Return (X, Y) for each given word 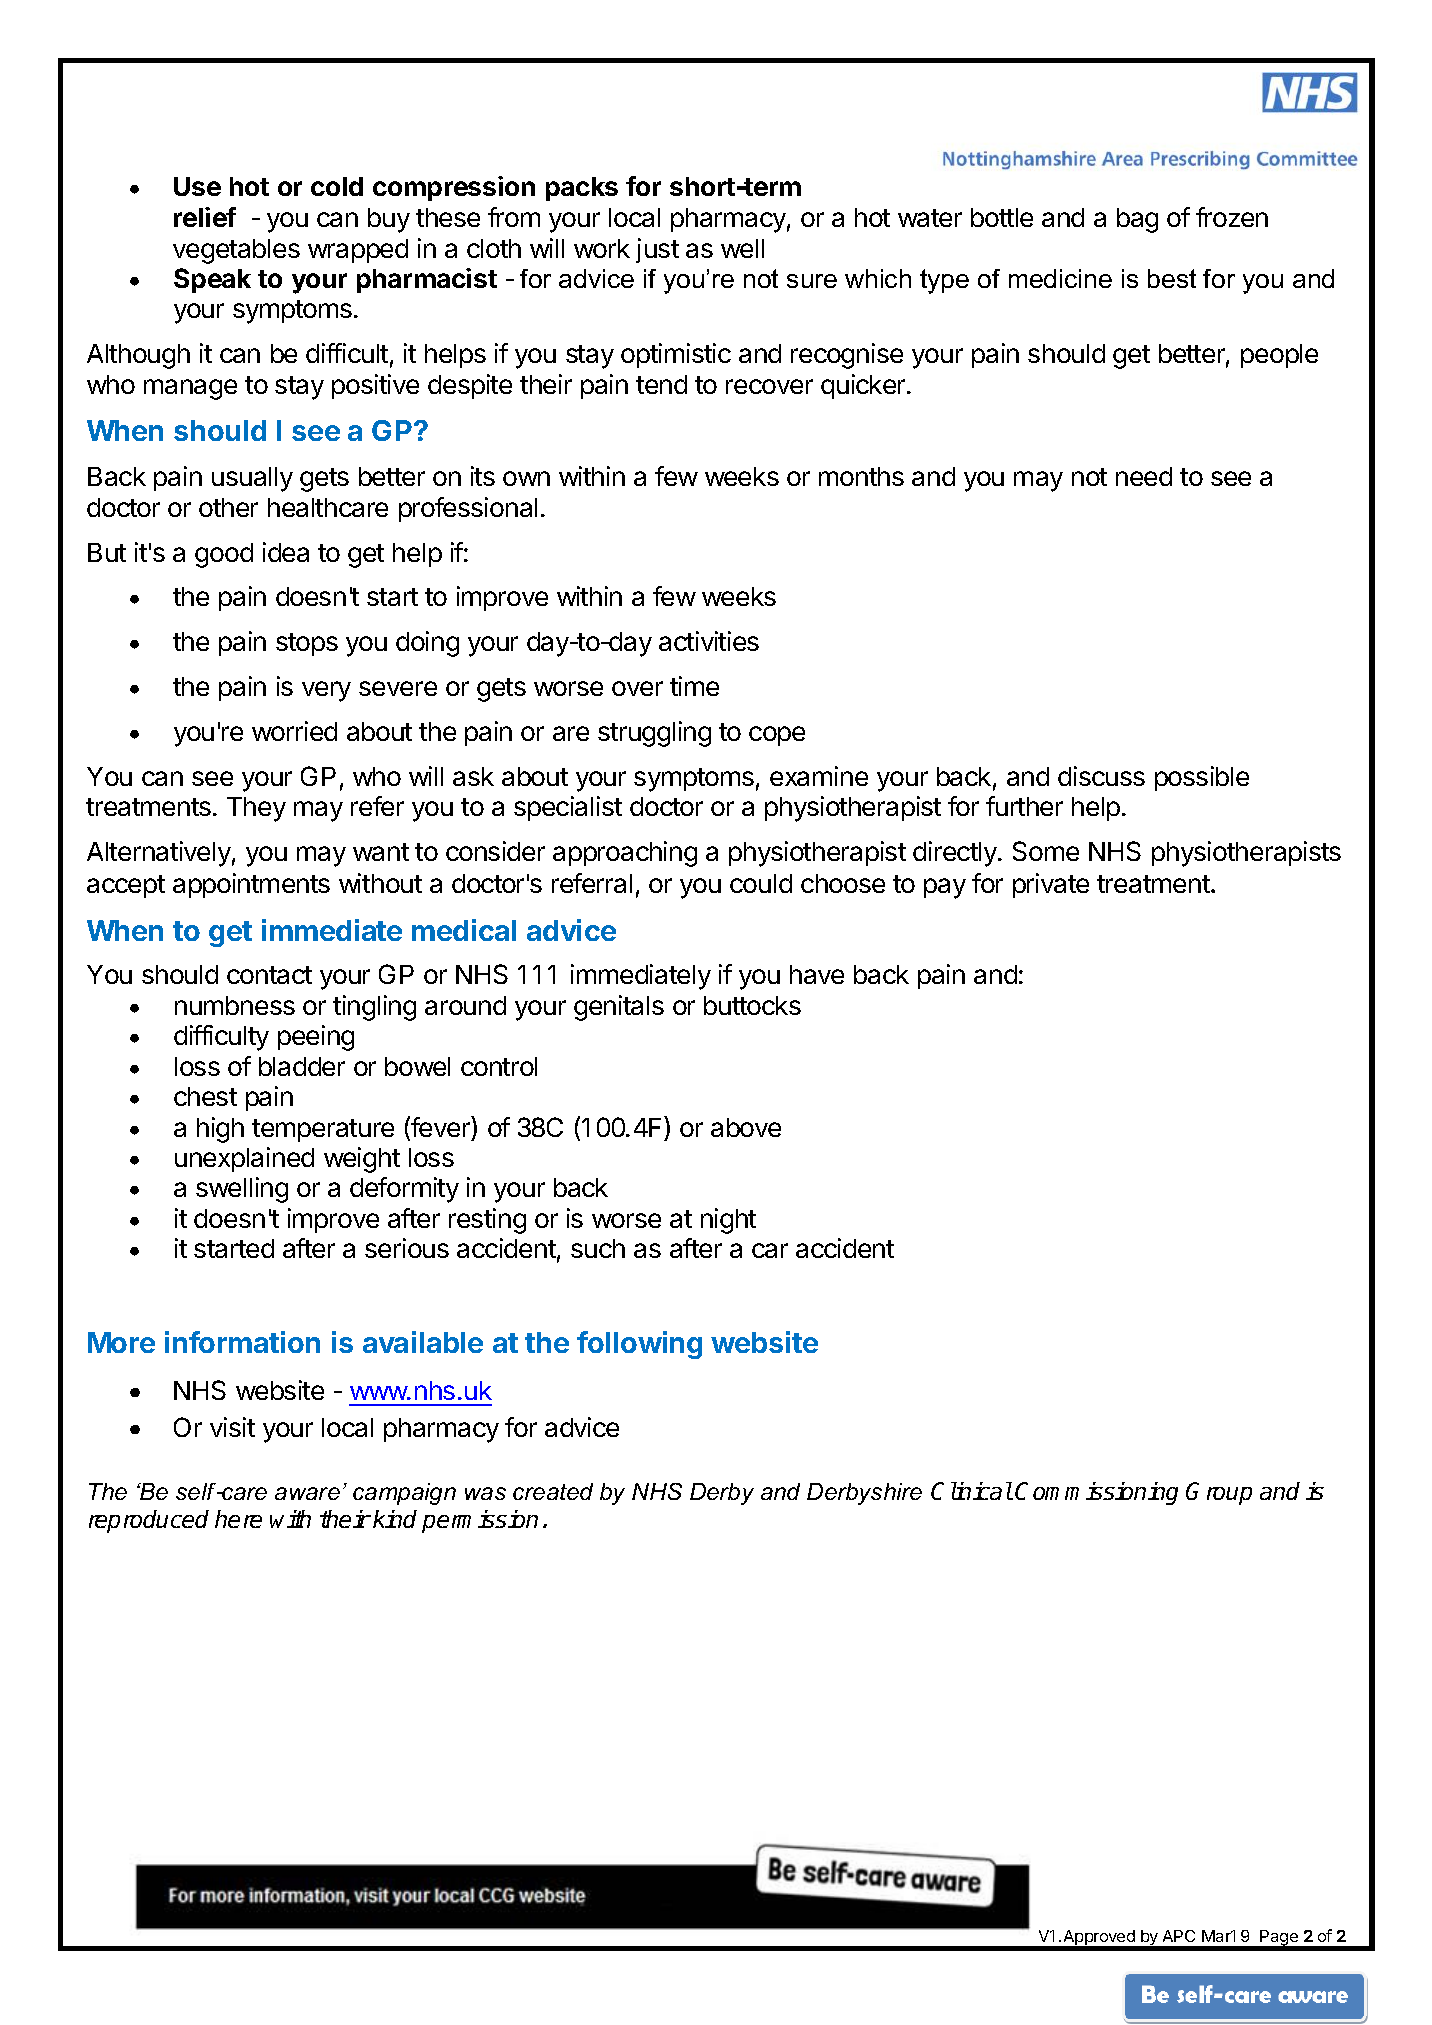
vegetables (236, 251)
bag (1137, 220)
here (238, 1519)
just (657, 250)
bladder (302, 1066)
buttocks (752, 1005)
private (1051, 885)
